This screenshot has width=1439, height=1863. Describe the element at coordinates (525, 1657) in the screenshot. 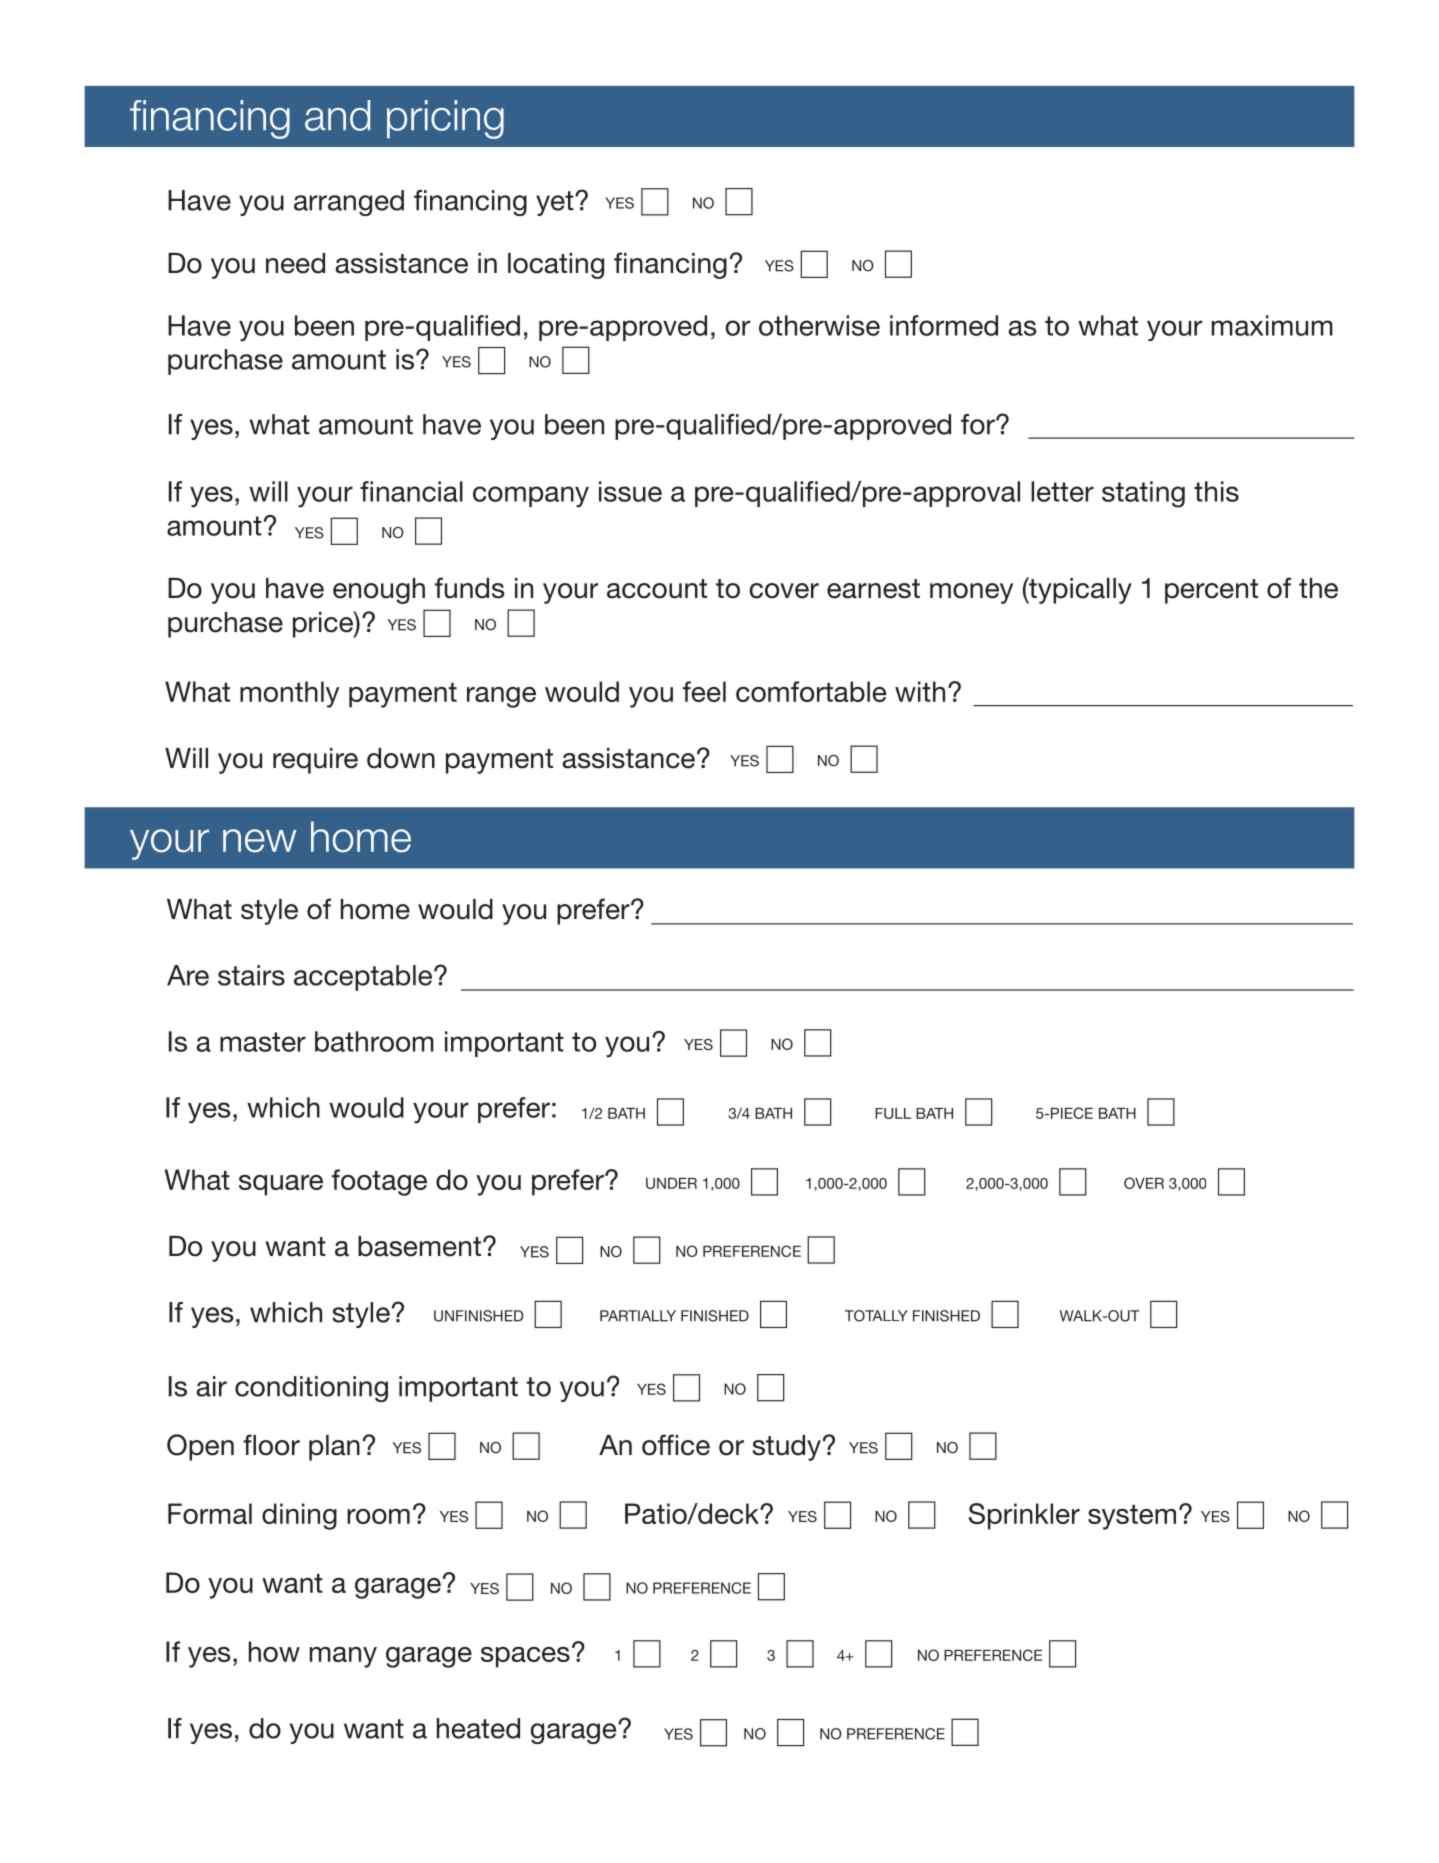

I see `spaces` at that location.
